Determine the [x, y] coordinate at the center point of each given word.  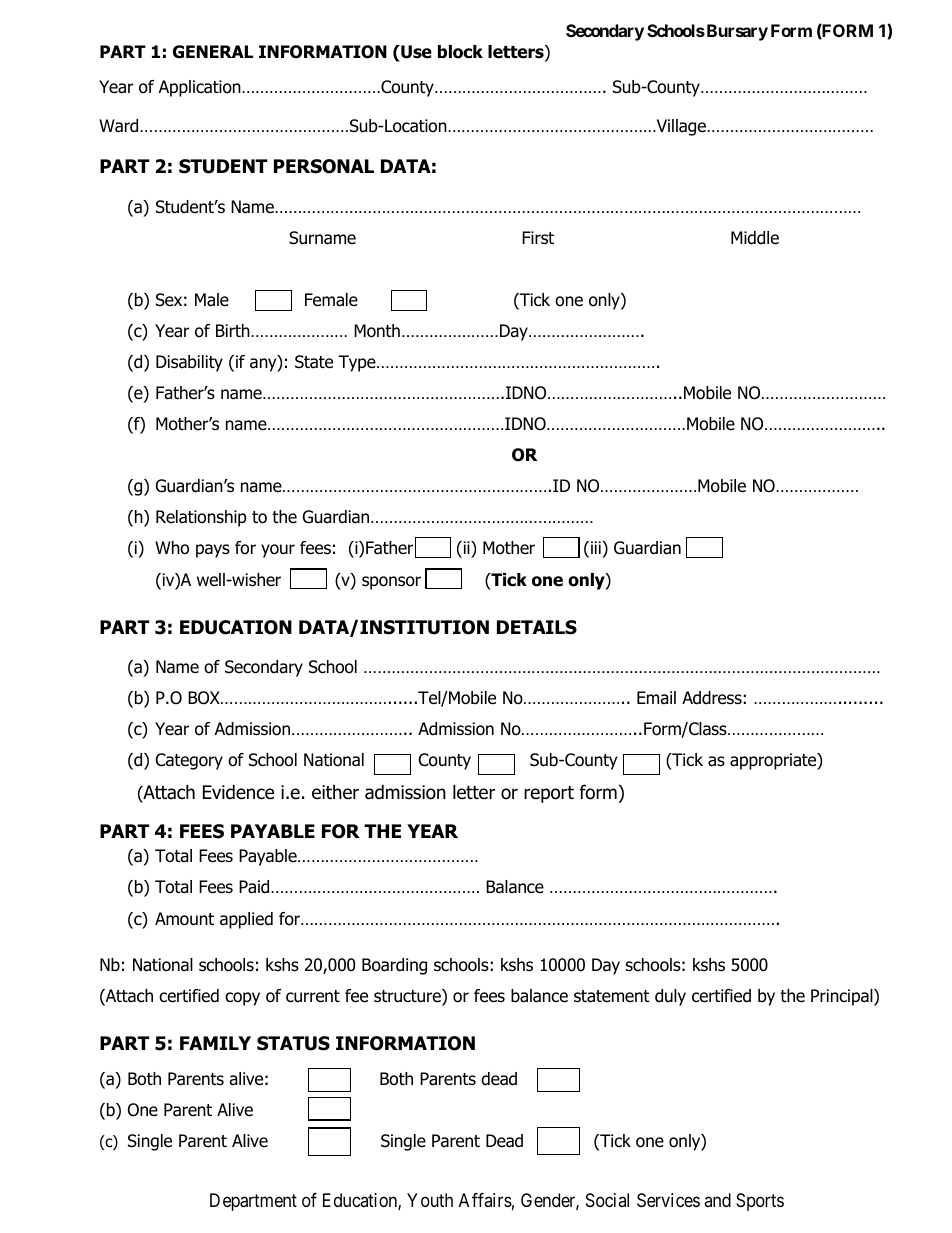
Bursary [736, 32]
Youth [430, 1200]
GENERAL [213, 52]
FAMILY [215, 1043]
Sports [760, 1202]
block [460, 52]
